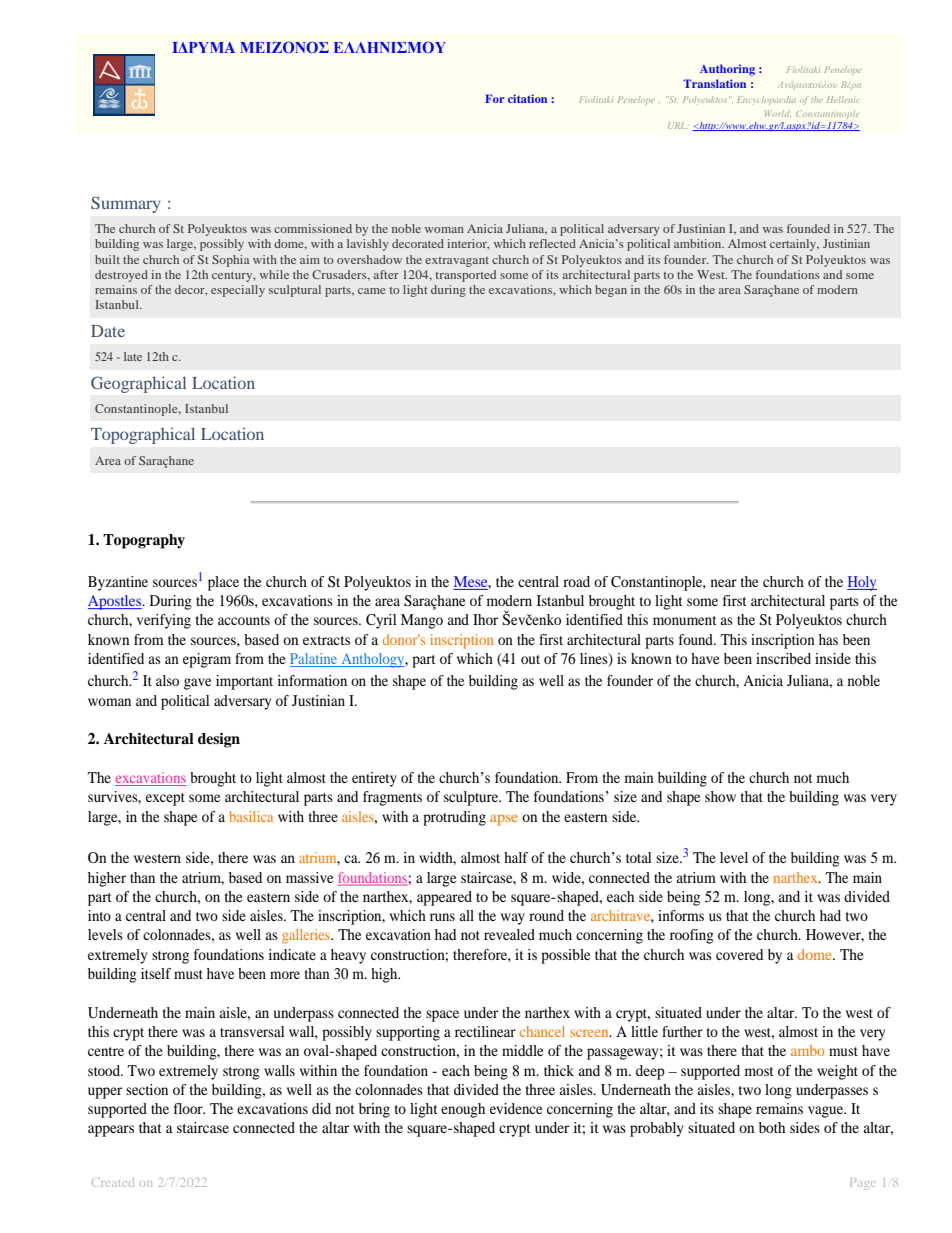  Describe the element at coordinates (766, 100) in the screenshot. I see `Encyclopaedia` at that location.
